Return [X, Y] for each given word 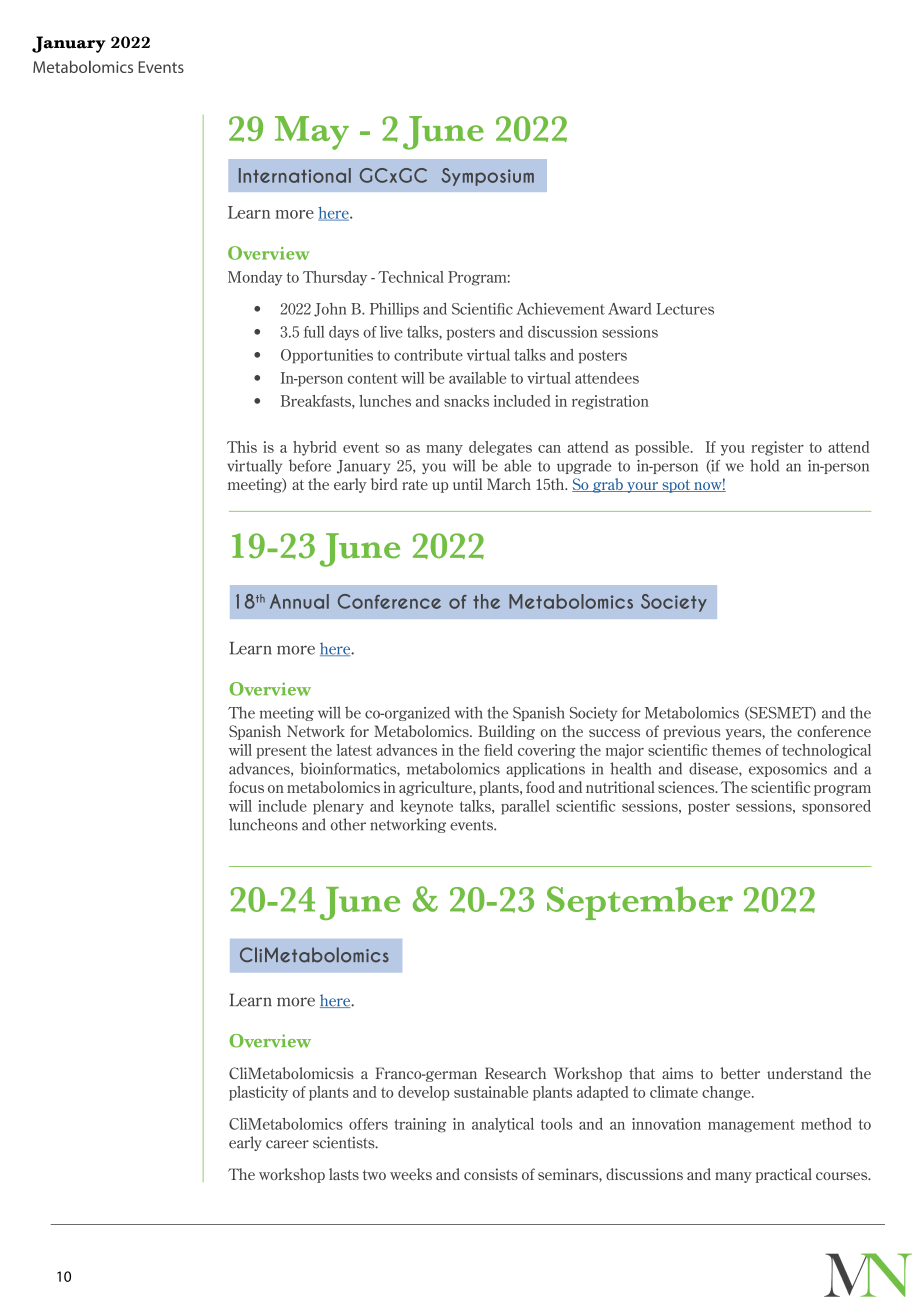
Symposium [488, 177]
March [509, 484]
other [348, 824]
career [287, 1144]
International [295, 175]
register [777, 448]
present [282, 752]
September [640, 903]
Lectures [685, 309]
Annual [299, 601]
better [740, 1073]
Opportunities [327, 356]
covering [547, 751]
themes [736, 750]
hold [764, 465]
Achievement [560, 309]
